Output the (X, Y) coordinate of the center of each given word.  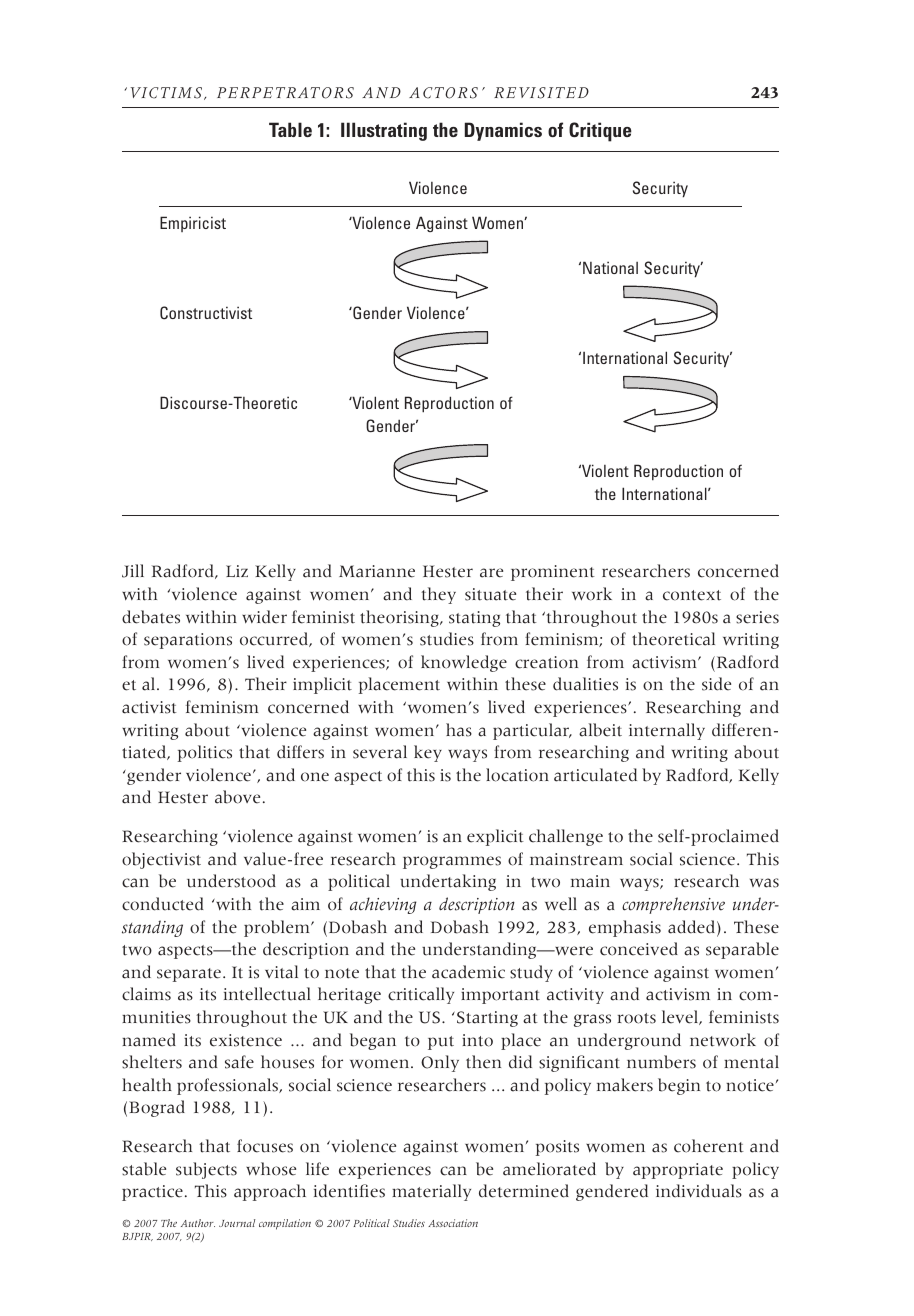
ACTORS (443, 93)
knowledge (464, 663)
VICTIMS (167, 93)
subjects (206, 1170)
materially (431, 1192)
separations (188, 641)
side (716, 684)
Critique (600, 132)
